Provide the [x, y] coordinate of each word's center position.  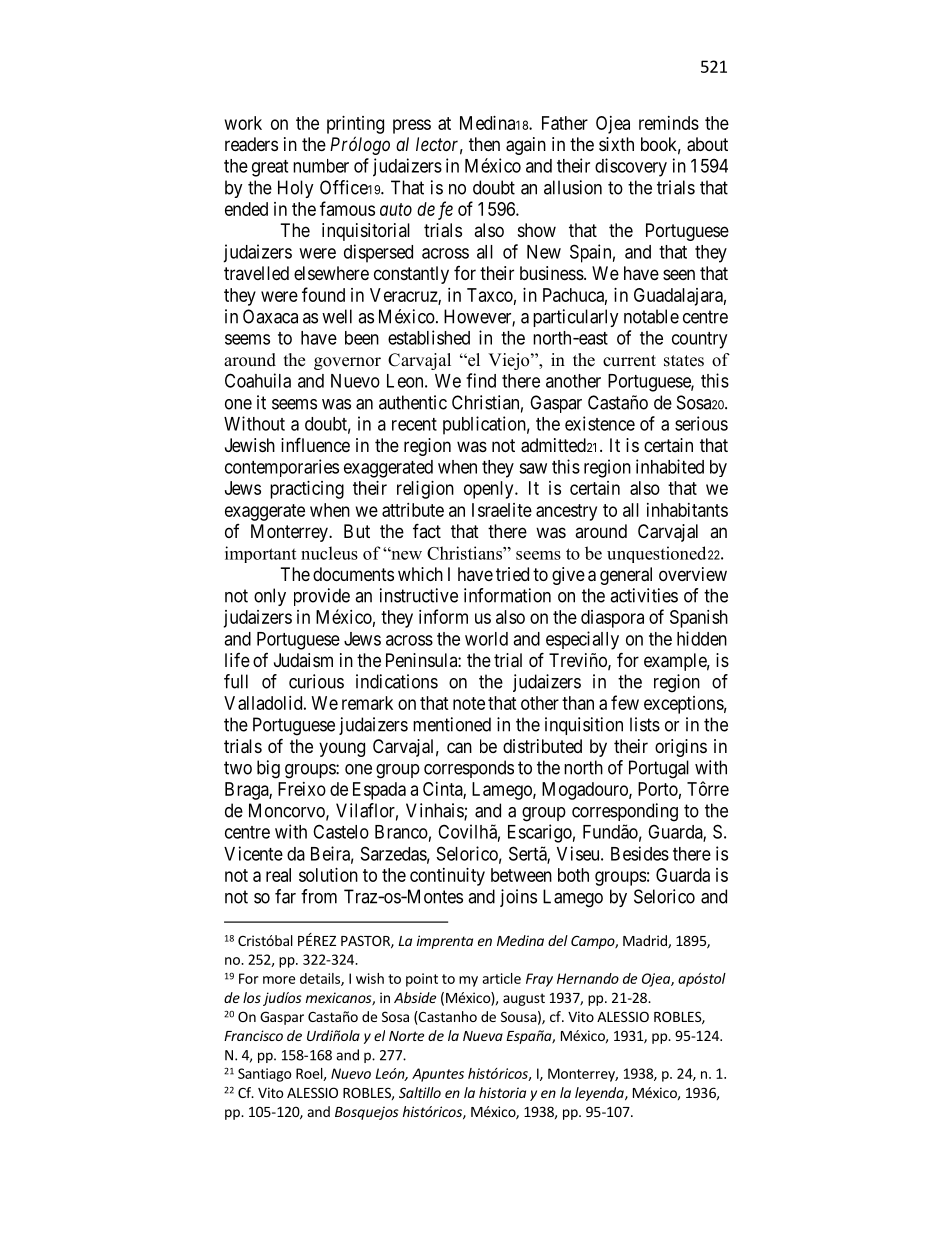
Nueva [483, 1036]
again [526, 146]
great [270, 168]
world [486, 639]
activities [644, 595]
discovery [631, 167]
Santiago [264, 1075]
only [270, 597]
